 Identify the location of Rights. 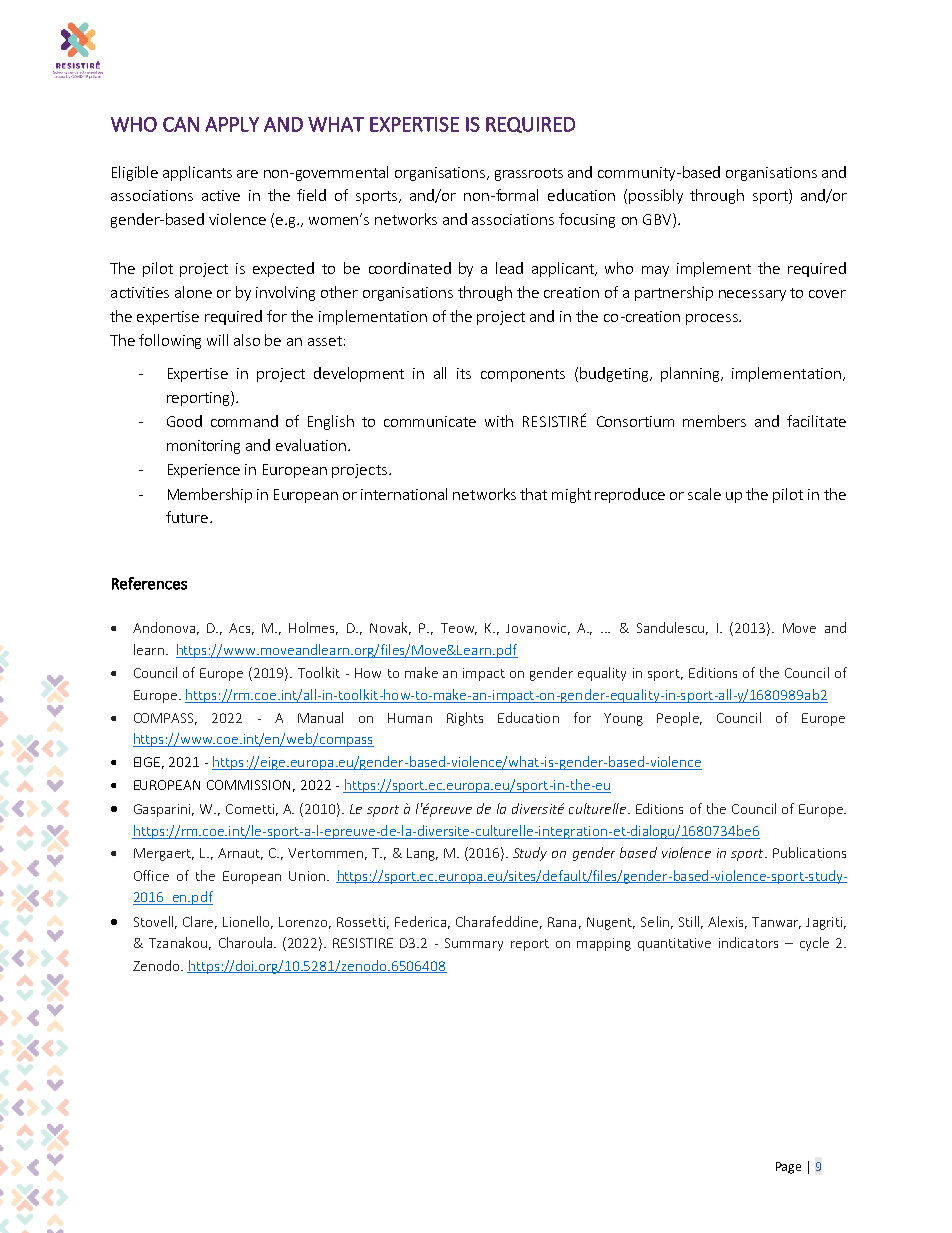
(465, 719).
